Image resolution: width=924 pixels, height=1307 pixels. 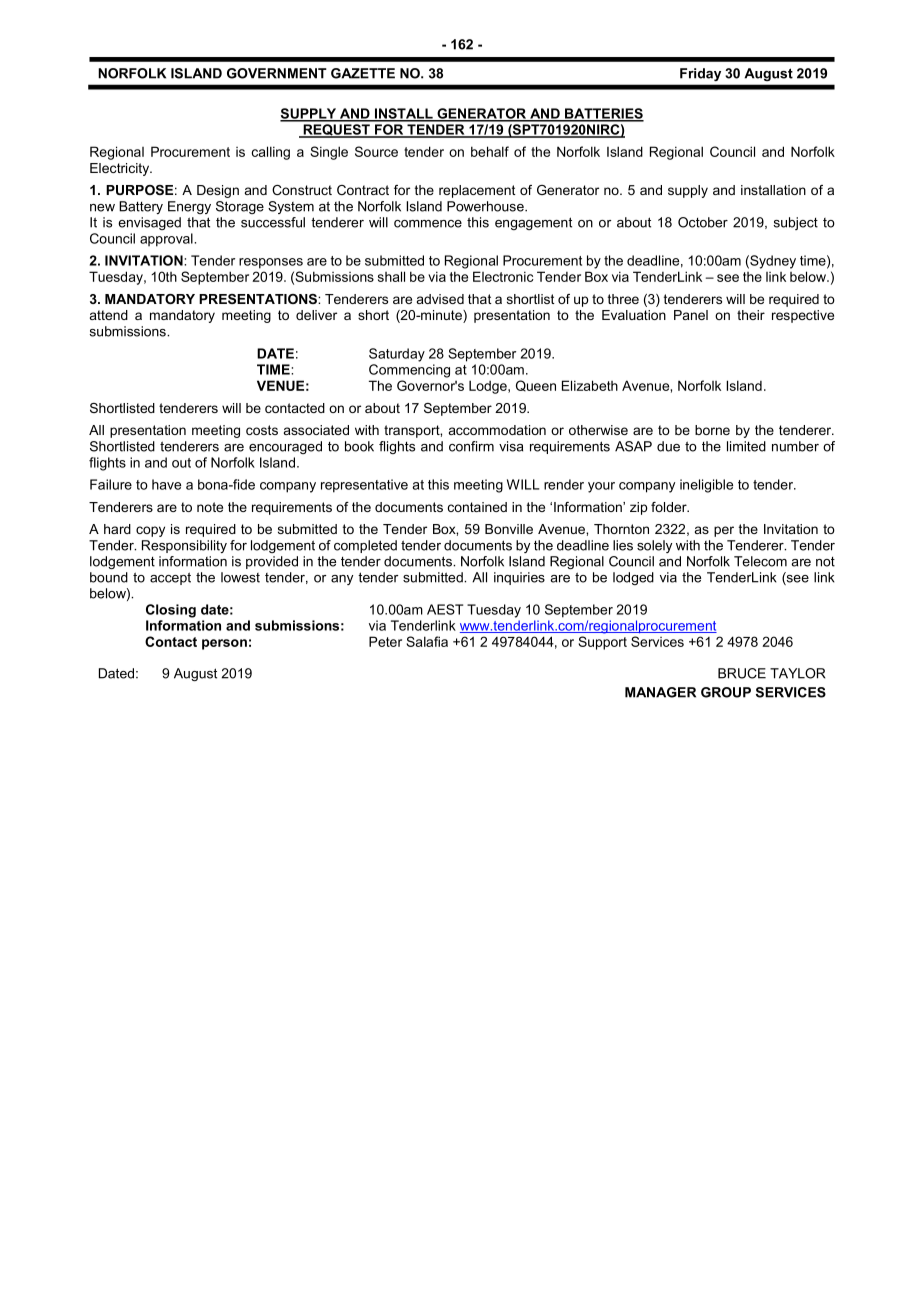 I want to click on borne, so click(x=712, y=430).
